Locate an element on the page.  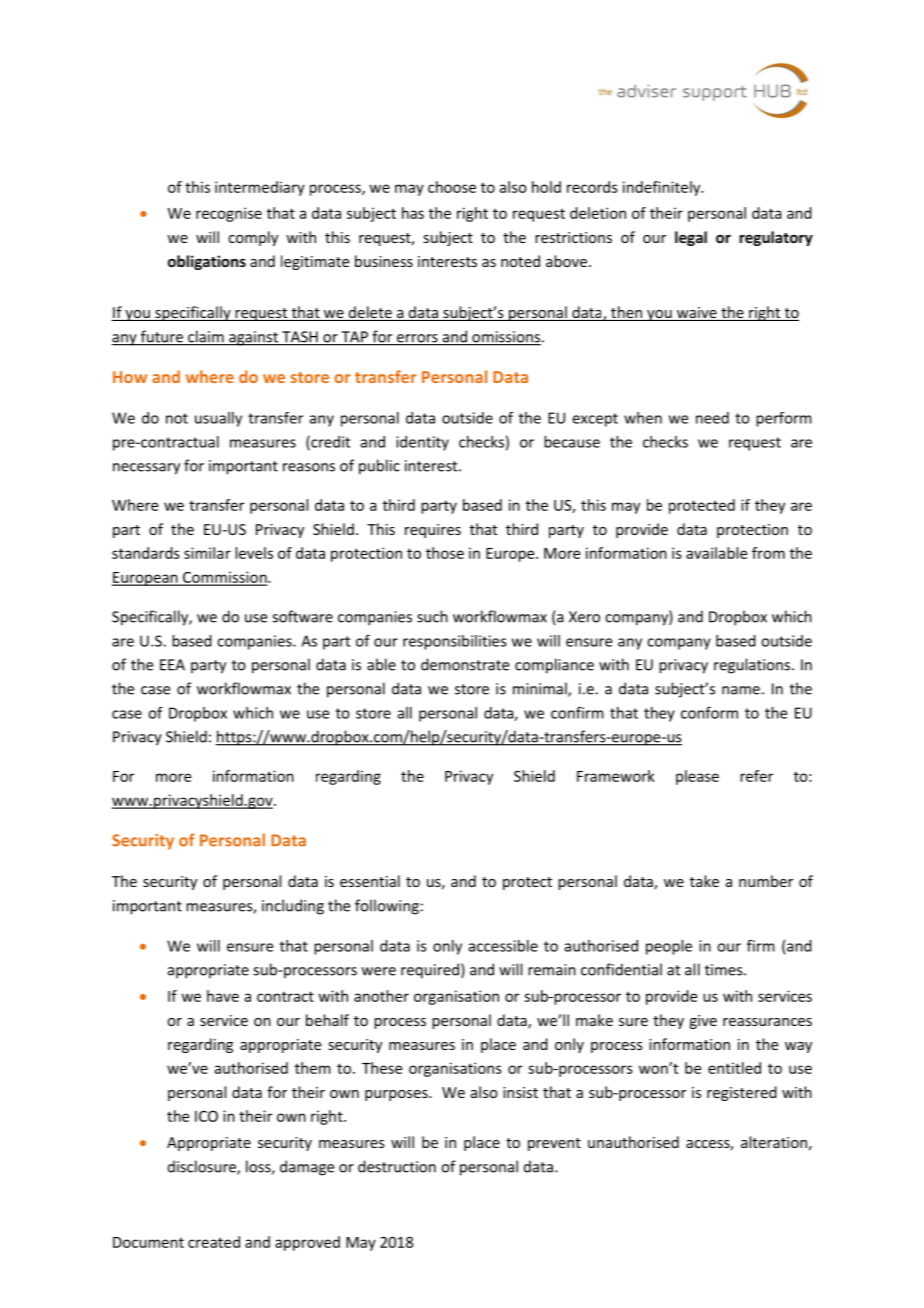
recognise is located at coordinates (229, 214).
